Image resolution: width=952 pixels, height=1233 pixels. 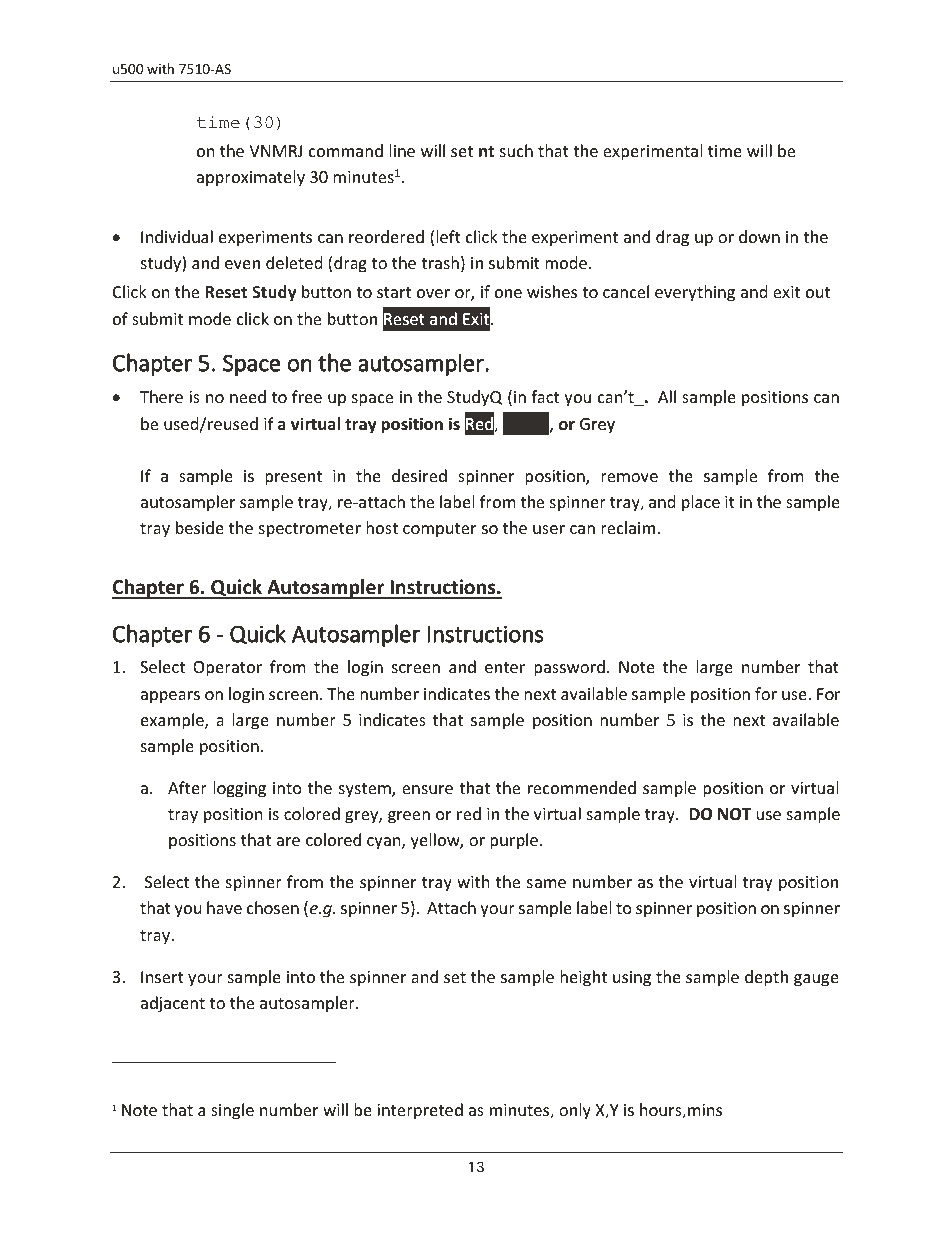 I want to click on fact, so click(x=545, y=396).
